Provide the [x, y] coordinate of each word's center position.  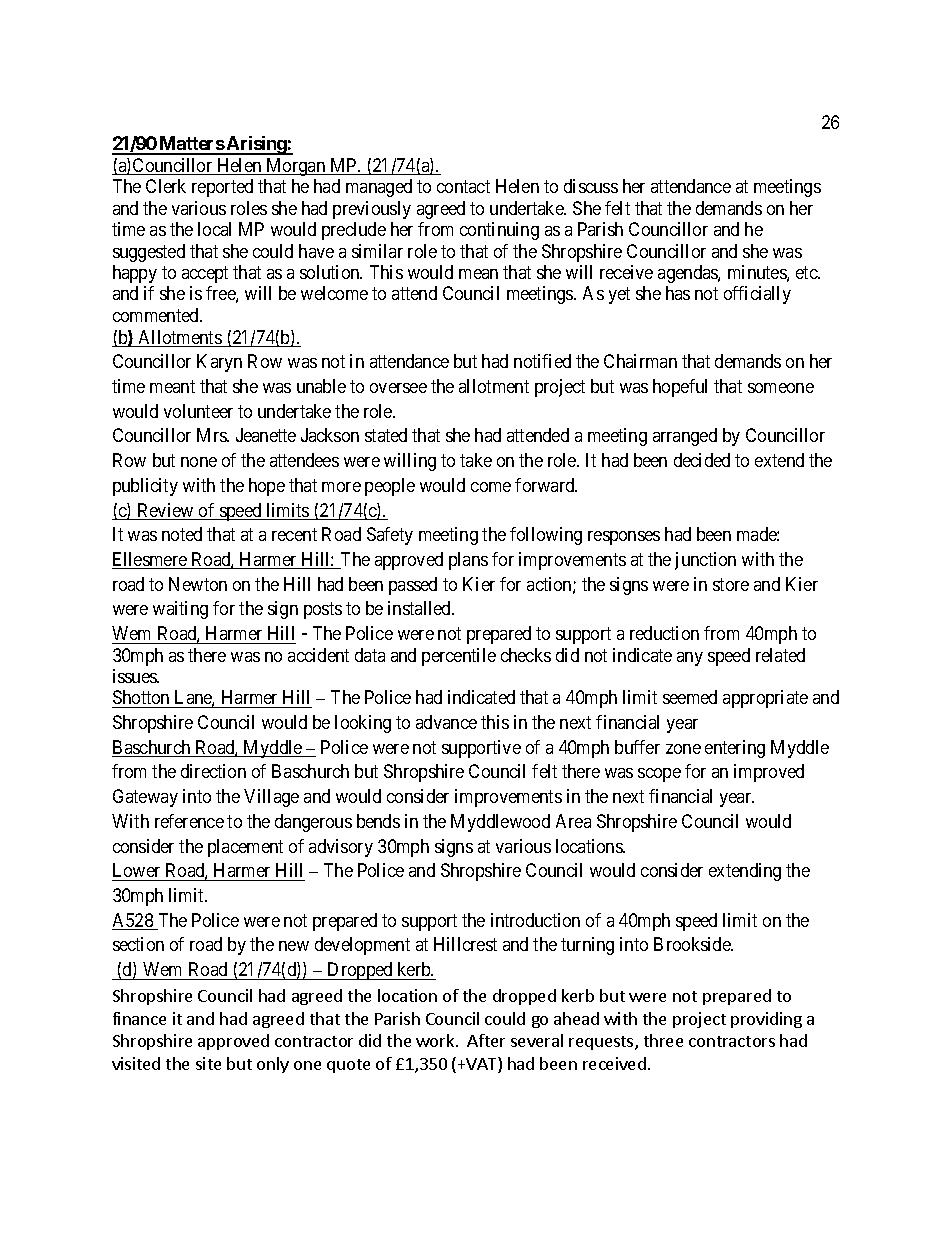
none [199, 462]
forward [546, 485]
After [486, 1040]
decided [702, 460]
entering [735, 749]
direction [213, 771]
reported [222, 188]
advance [446, 722]
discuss [591, 186]
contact [463, 186]
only [273, 1065]
